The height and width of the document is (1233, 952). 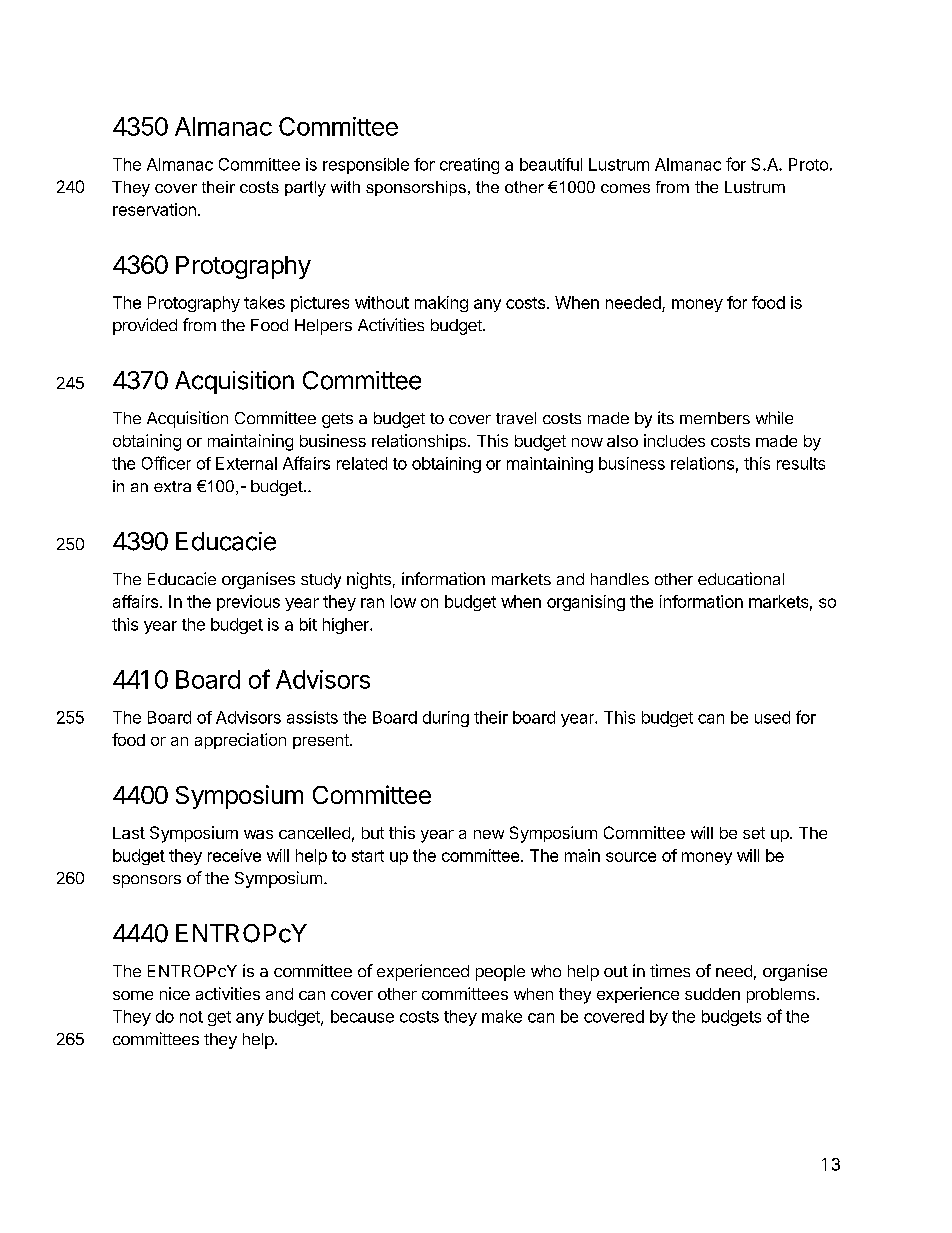 I want to click on nice, so click(x=175, y=993).
